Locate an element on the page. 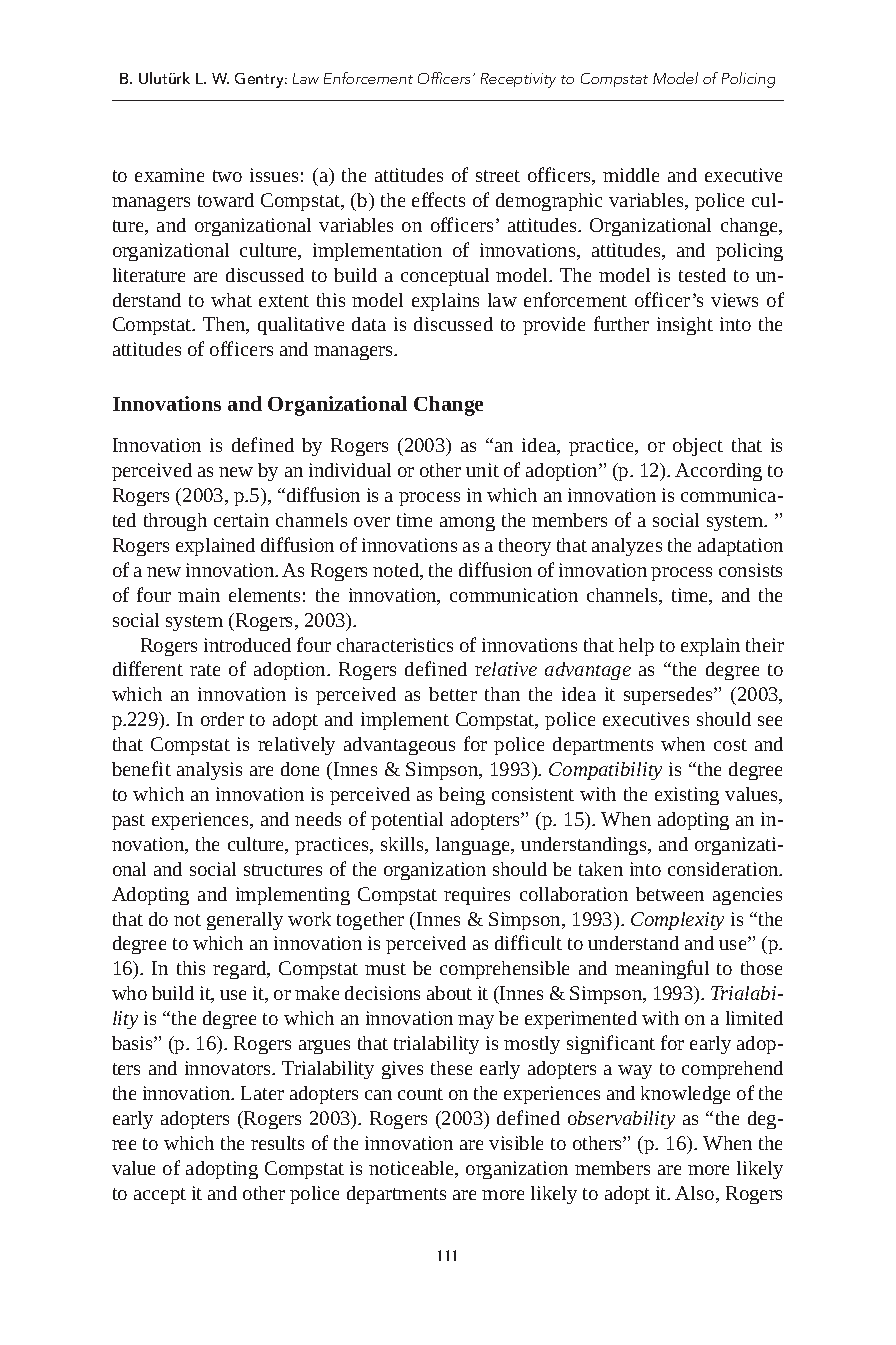  rate is located at coordinates (205, 670).
